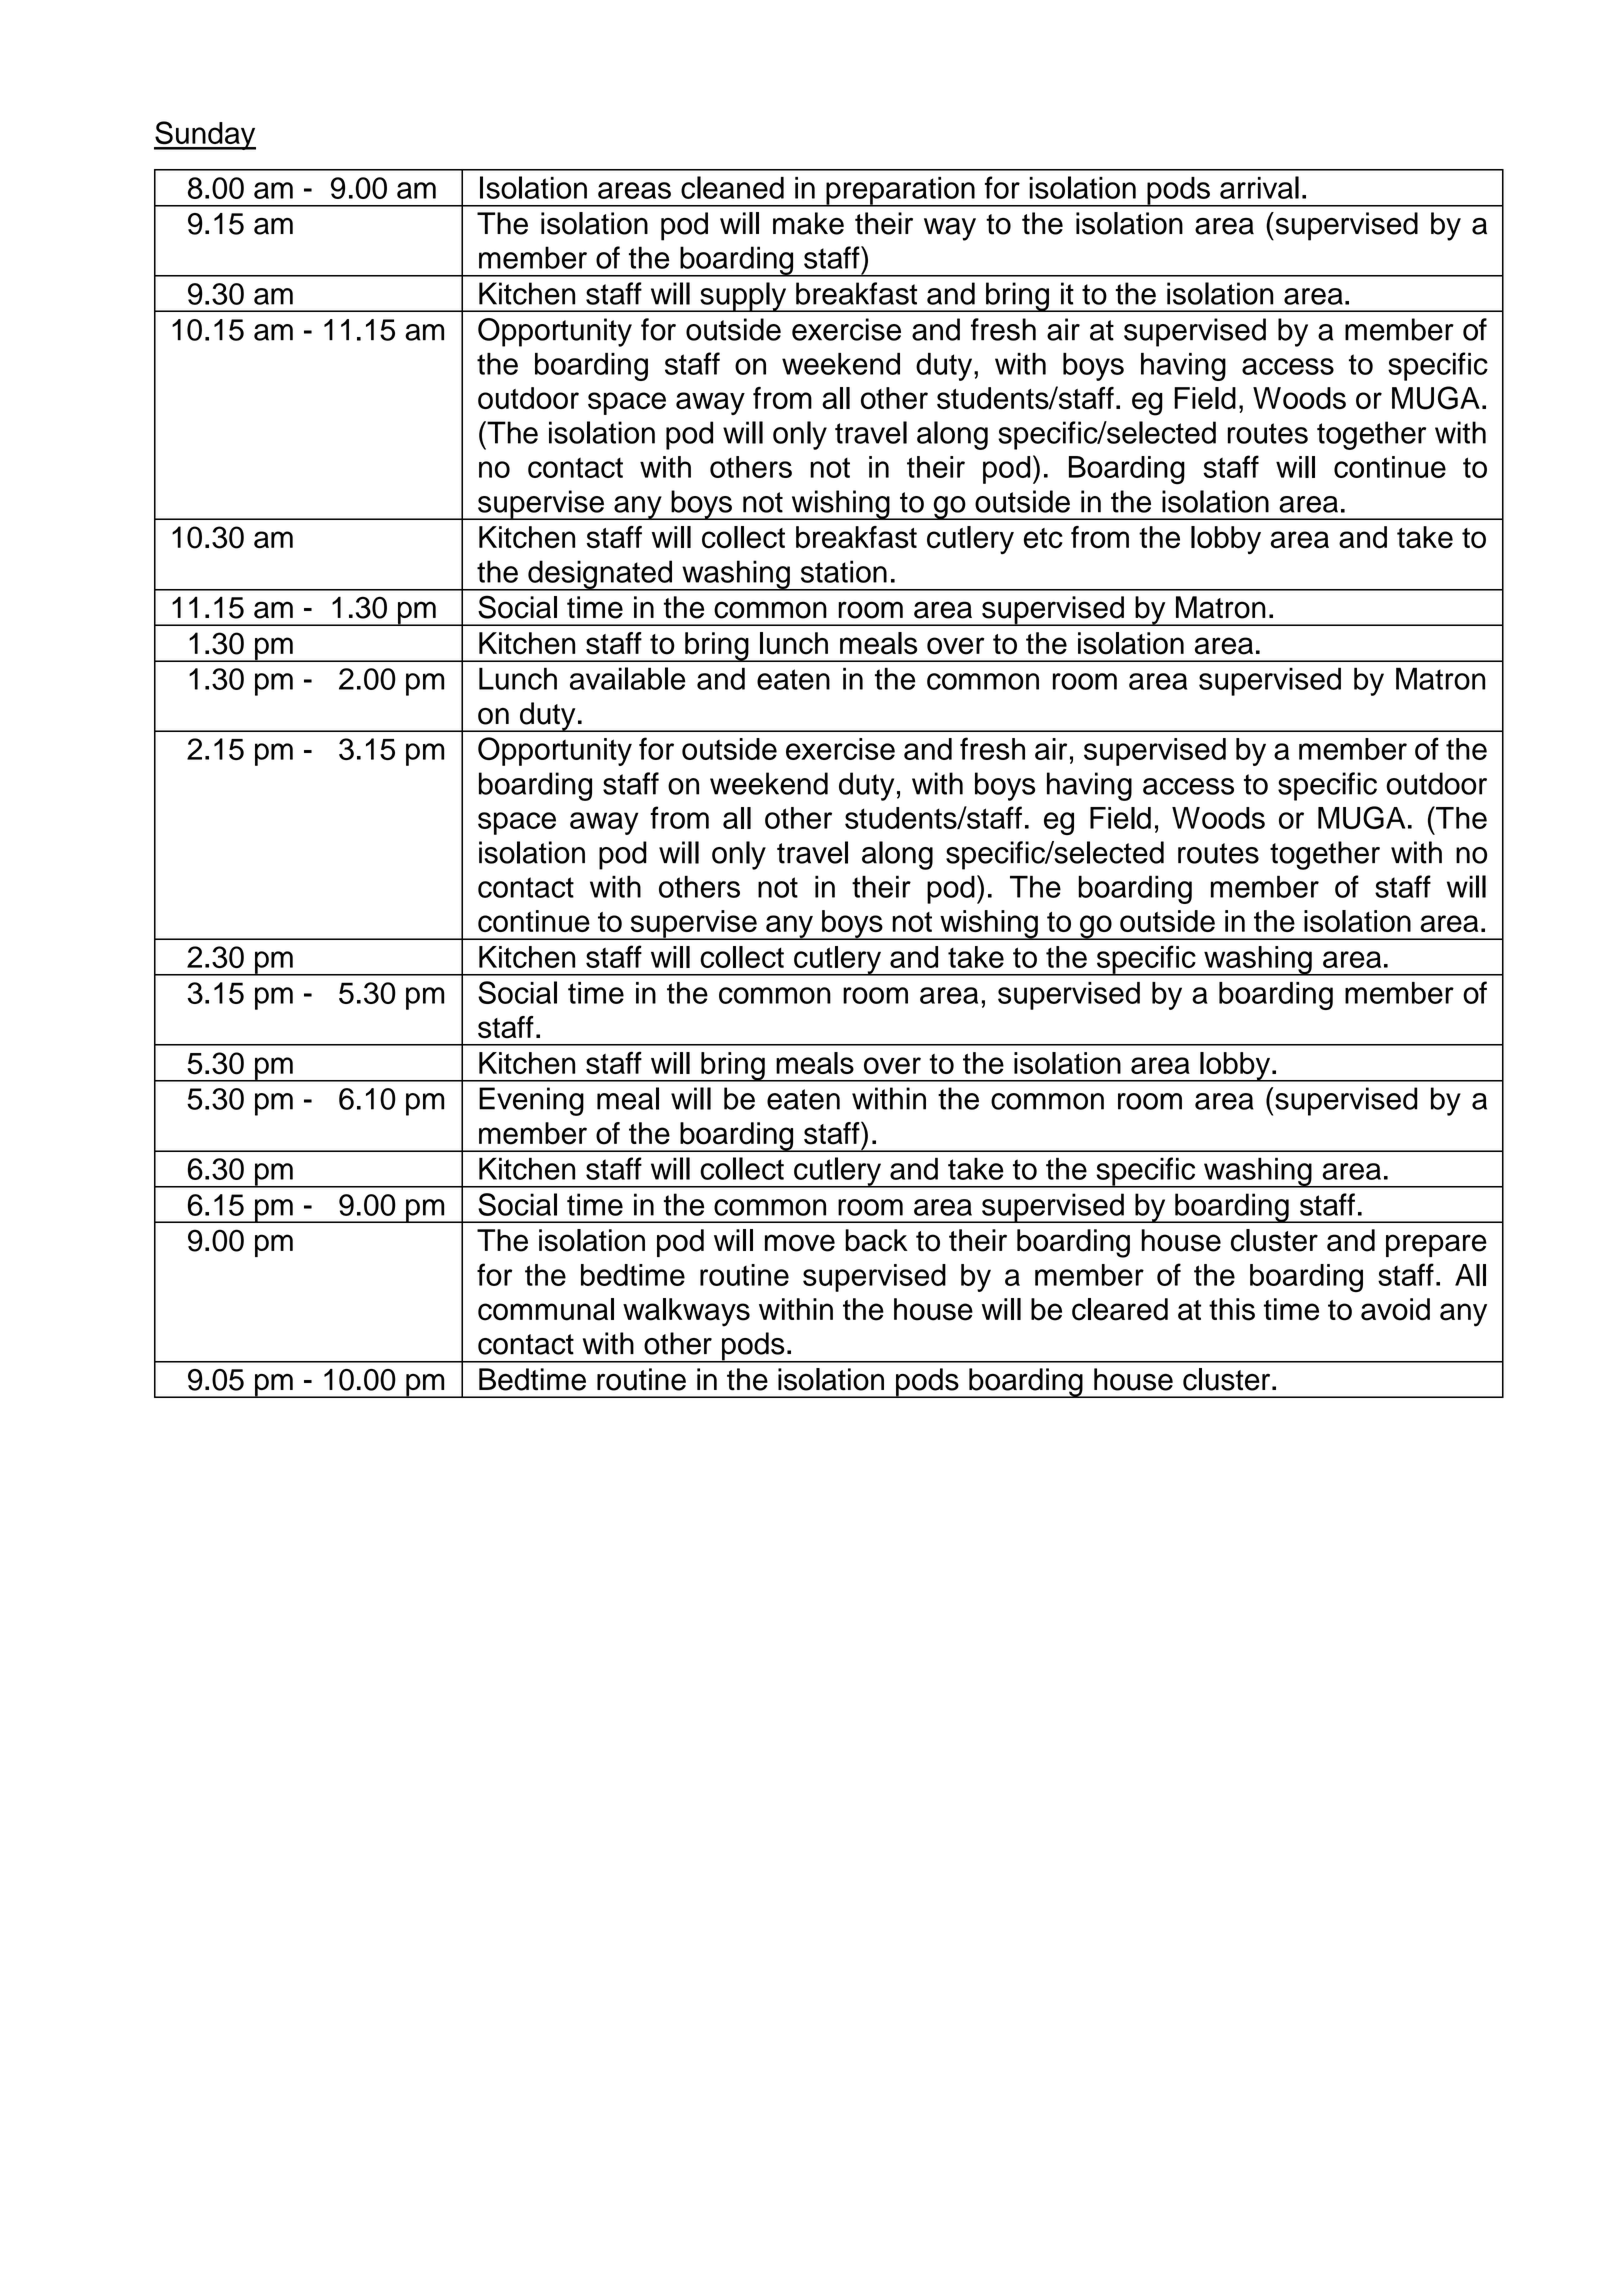 The width and height of the page is (1619, 2290). What do you see at coordinates (800, 1243) in the page?
I see `move` at bounding box center [800, 1243].
